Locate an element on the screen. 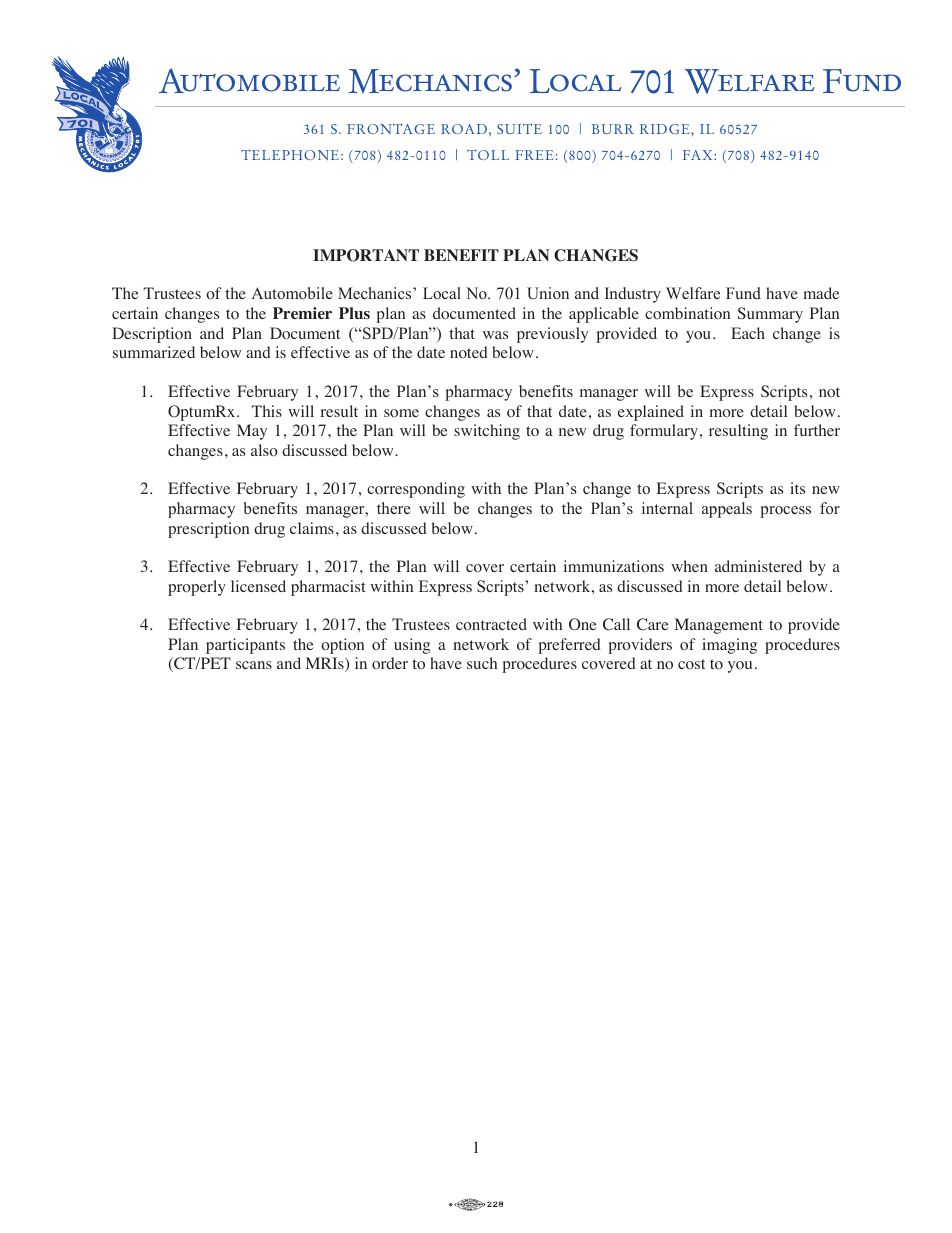  TELEPHONE is located at coordinates (290, 155).
